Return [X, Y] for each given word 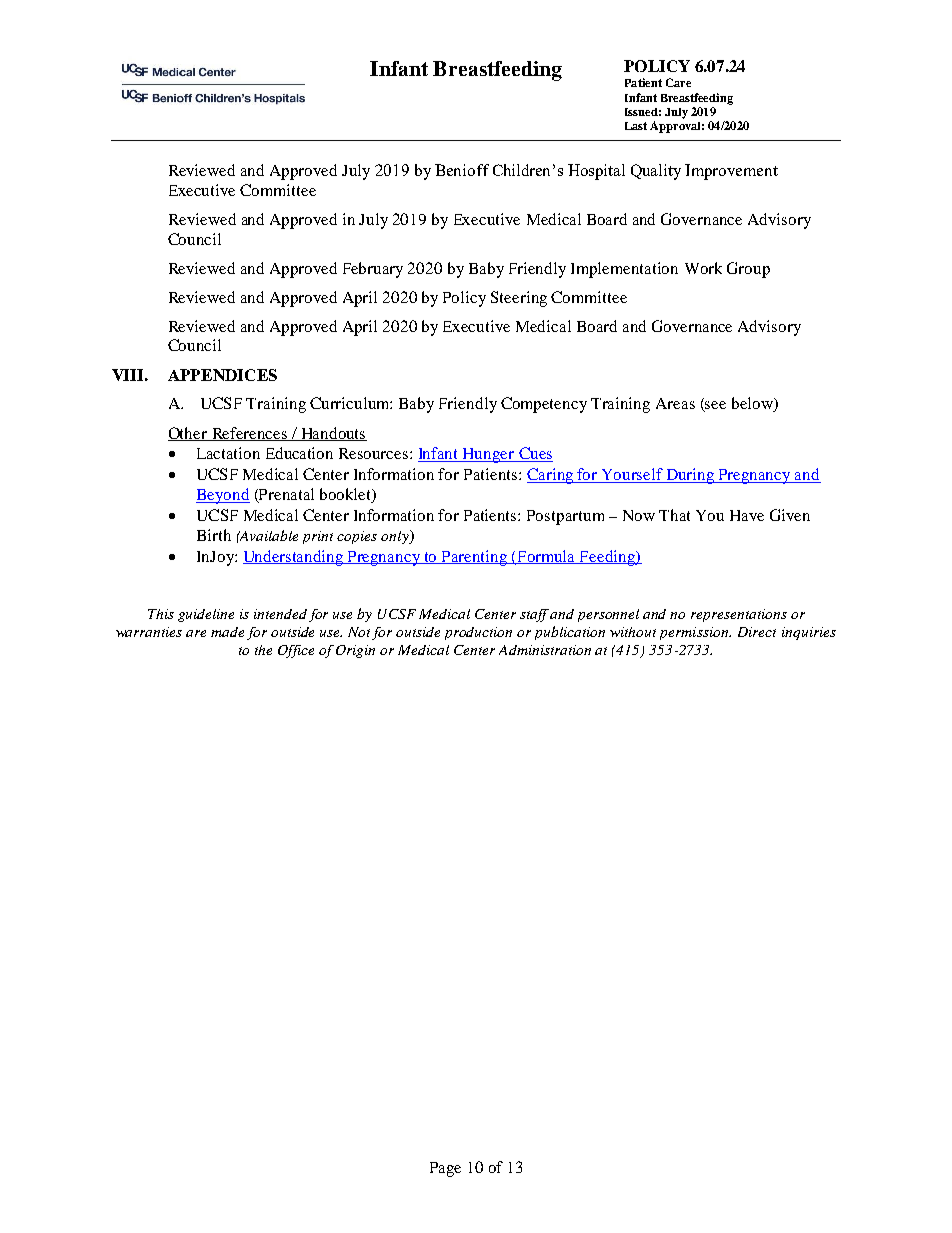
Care [678, 82]
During [690, 476]
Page [445, 1169]
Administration [545, 650]
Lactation [228, 453]
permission [695, 633]
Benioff [462, 170]
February [373, 270]
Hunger [489, 455]
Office [296, 651]
